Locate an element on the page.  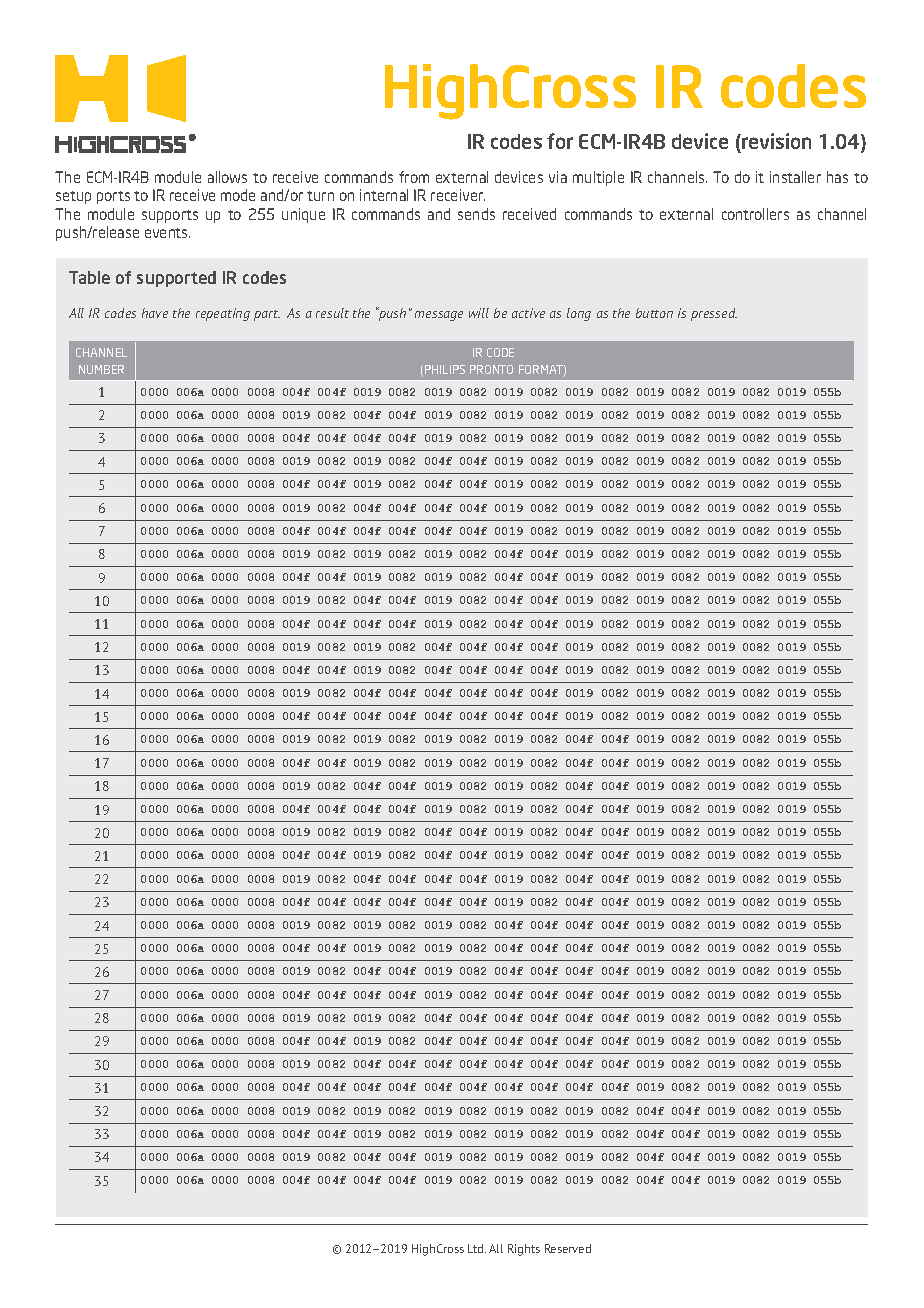
long is located at coordinates (579, 314).
